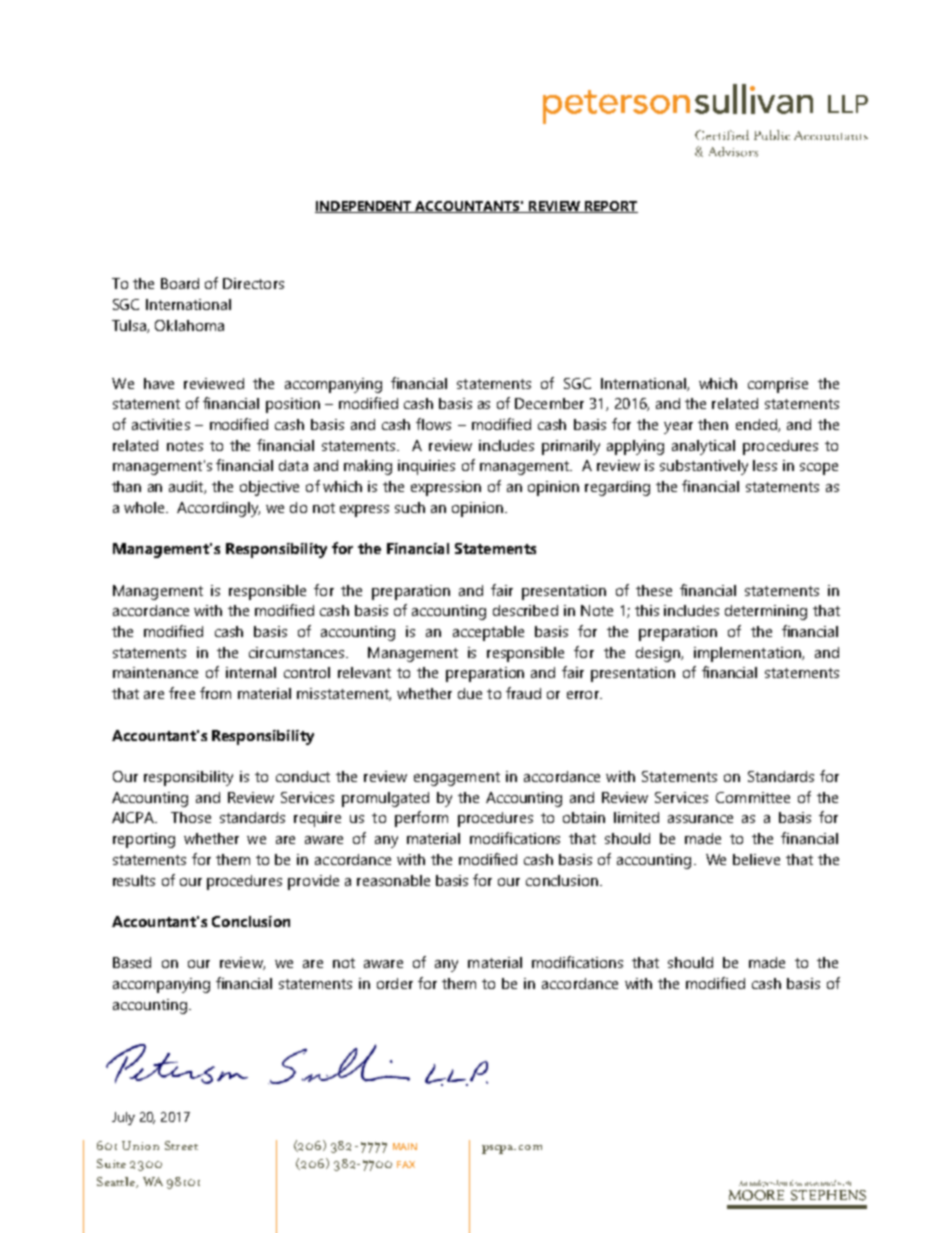  Describe the element at coordinates (364, 207) in the image. I see `INDEPENDENT` at that location.
